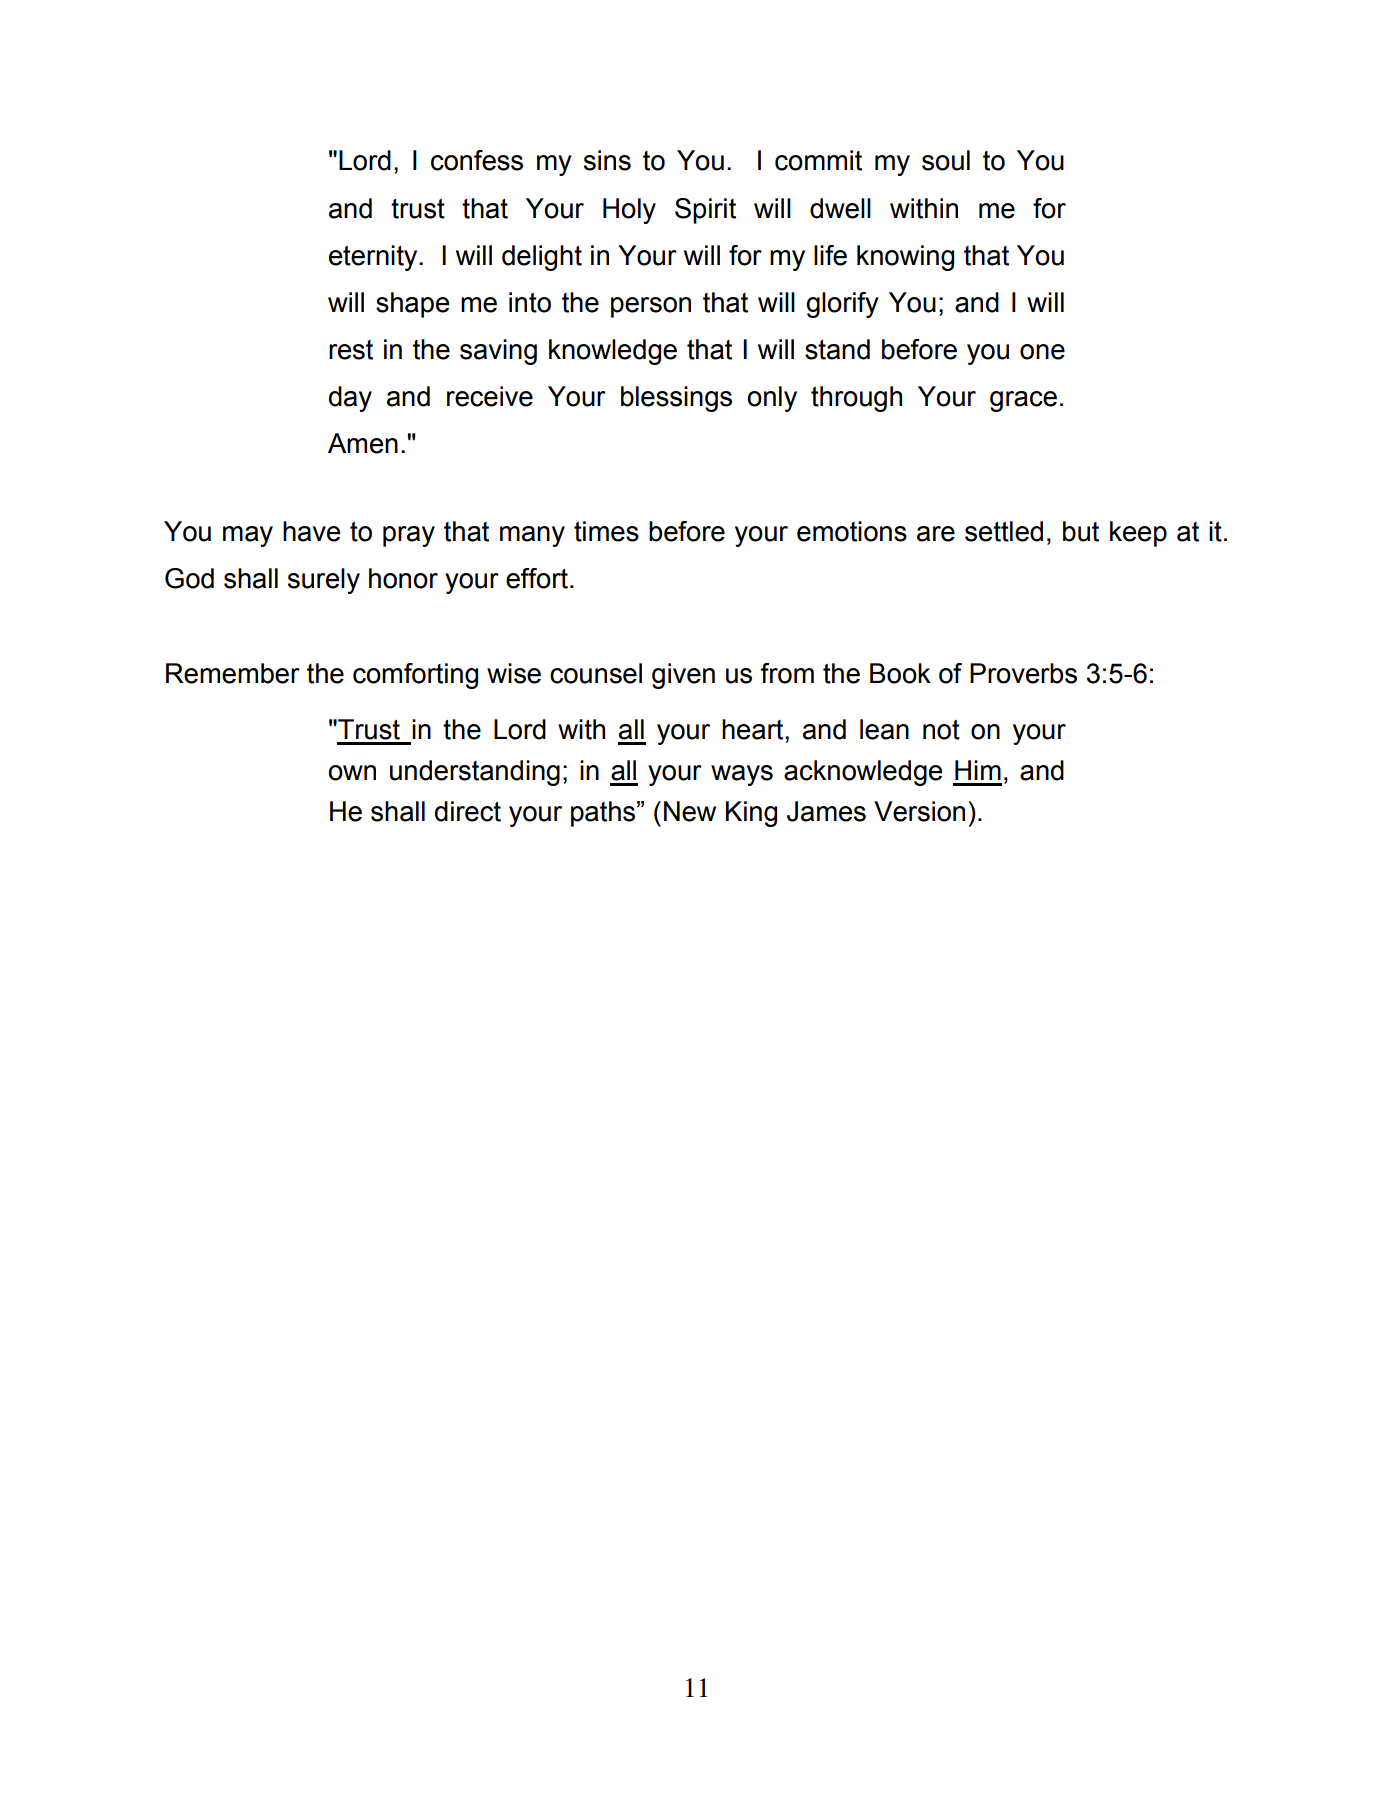 This screenshot has height=1802, width=1393. I want to click on have, so click(311, 531).
